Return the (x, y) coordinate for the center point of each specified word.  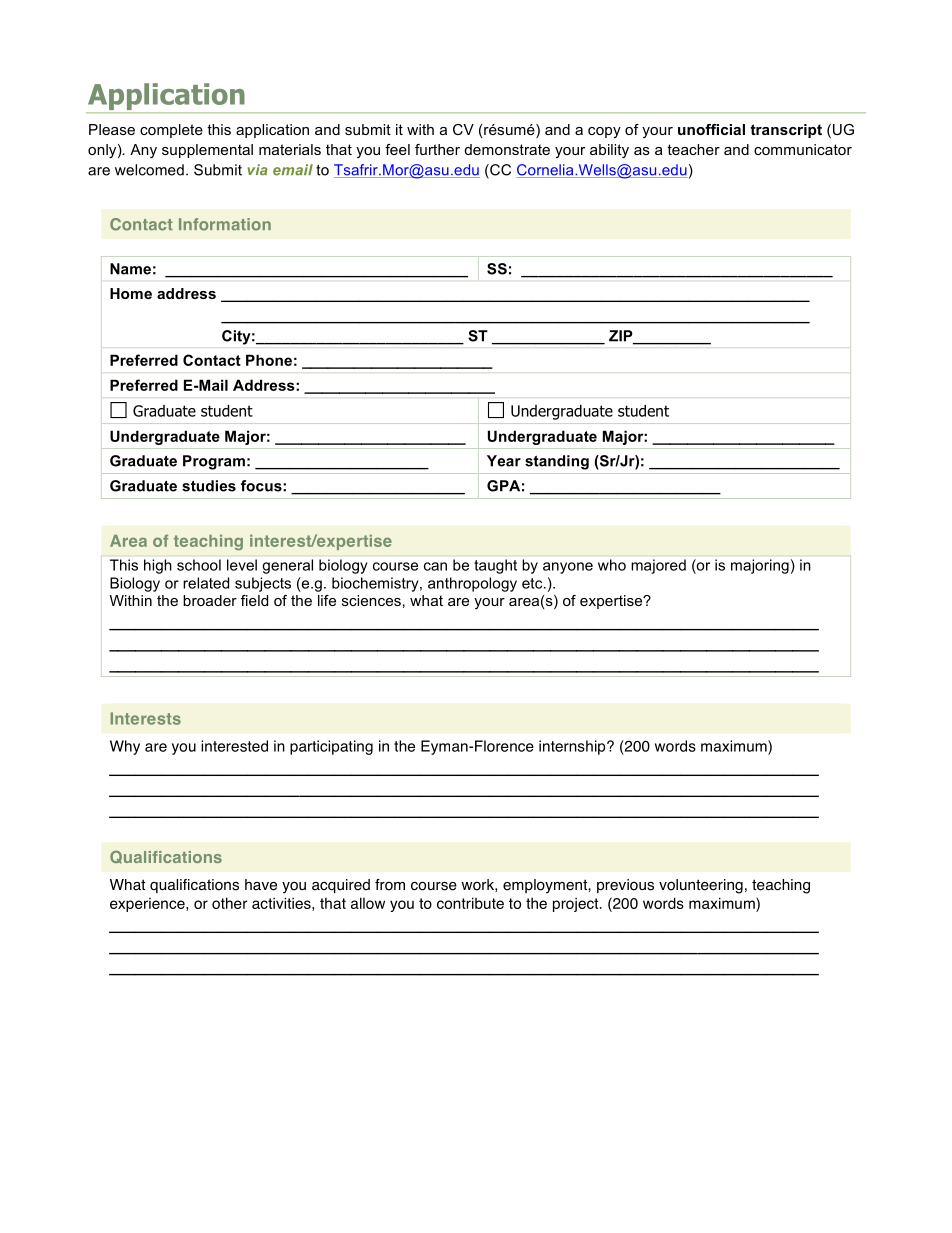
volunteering (701, 886)
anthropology (472, 584)
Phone (269, 360)
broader (210, 600)
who (612, 565)
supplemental (207, 151)
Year (504, 461)
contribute (470, 903)
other (229, 903)
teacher (693, 149)
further (437, 149)
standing (557, 462)
